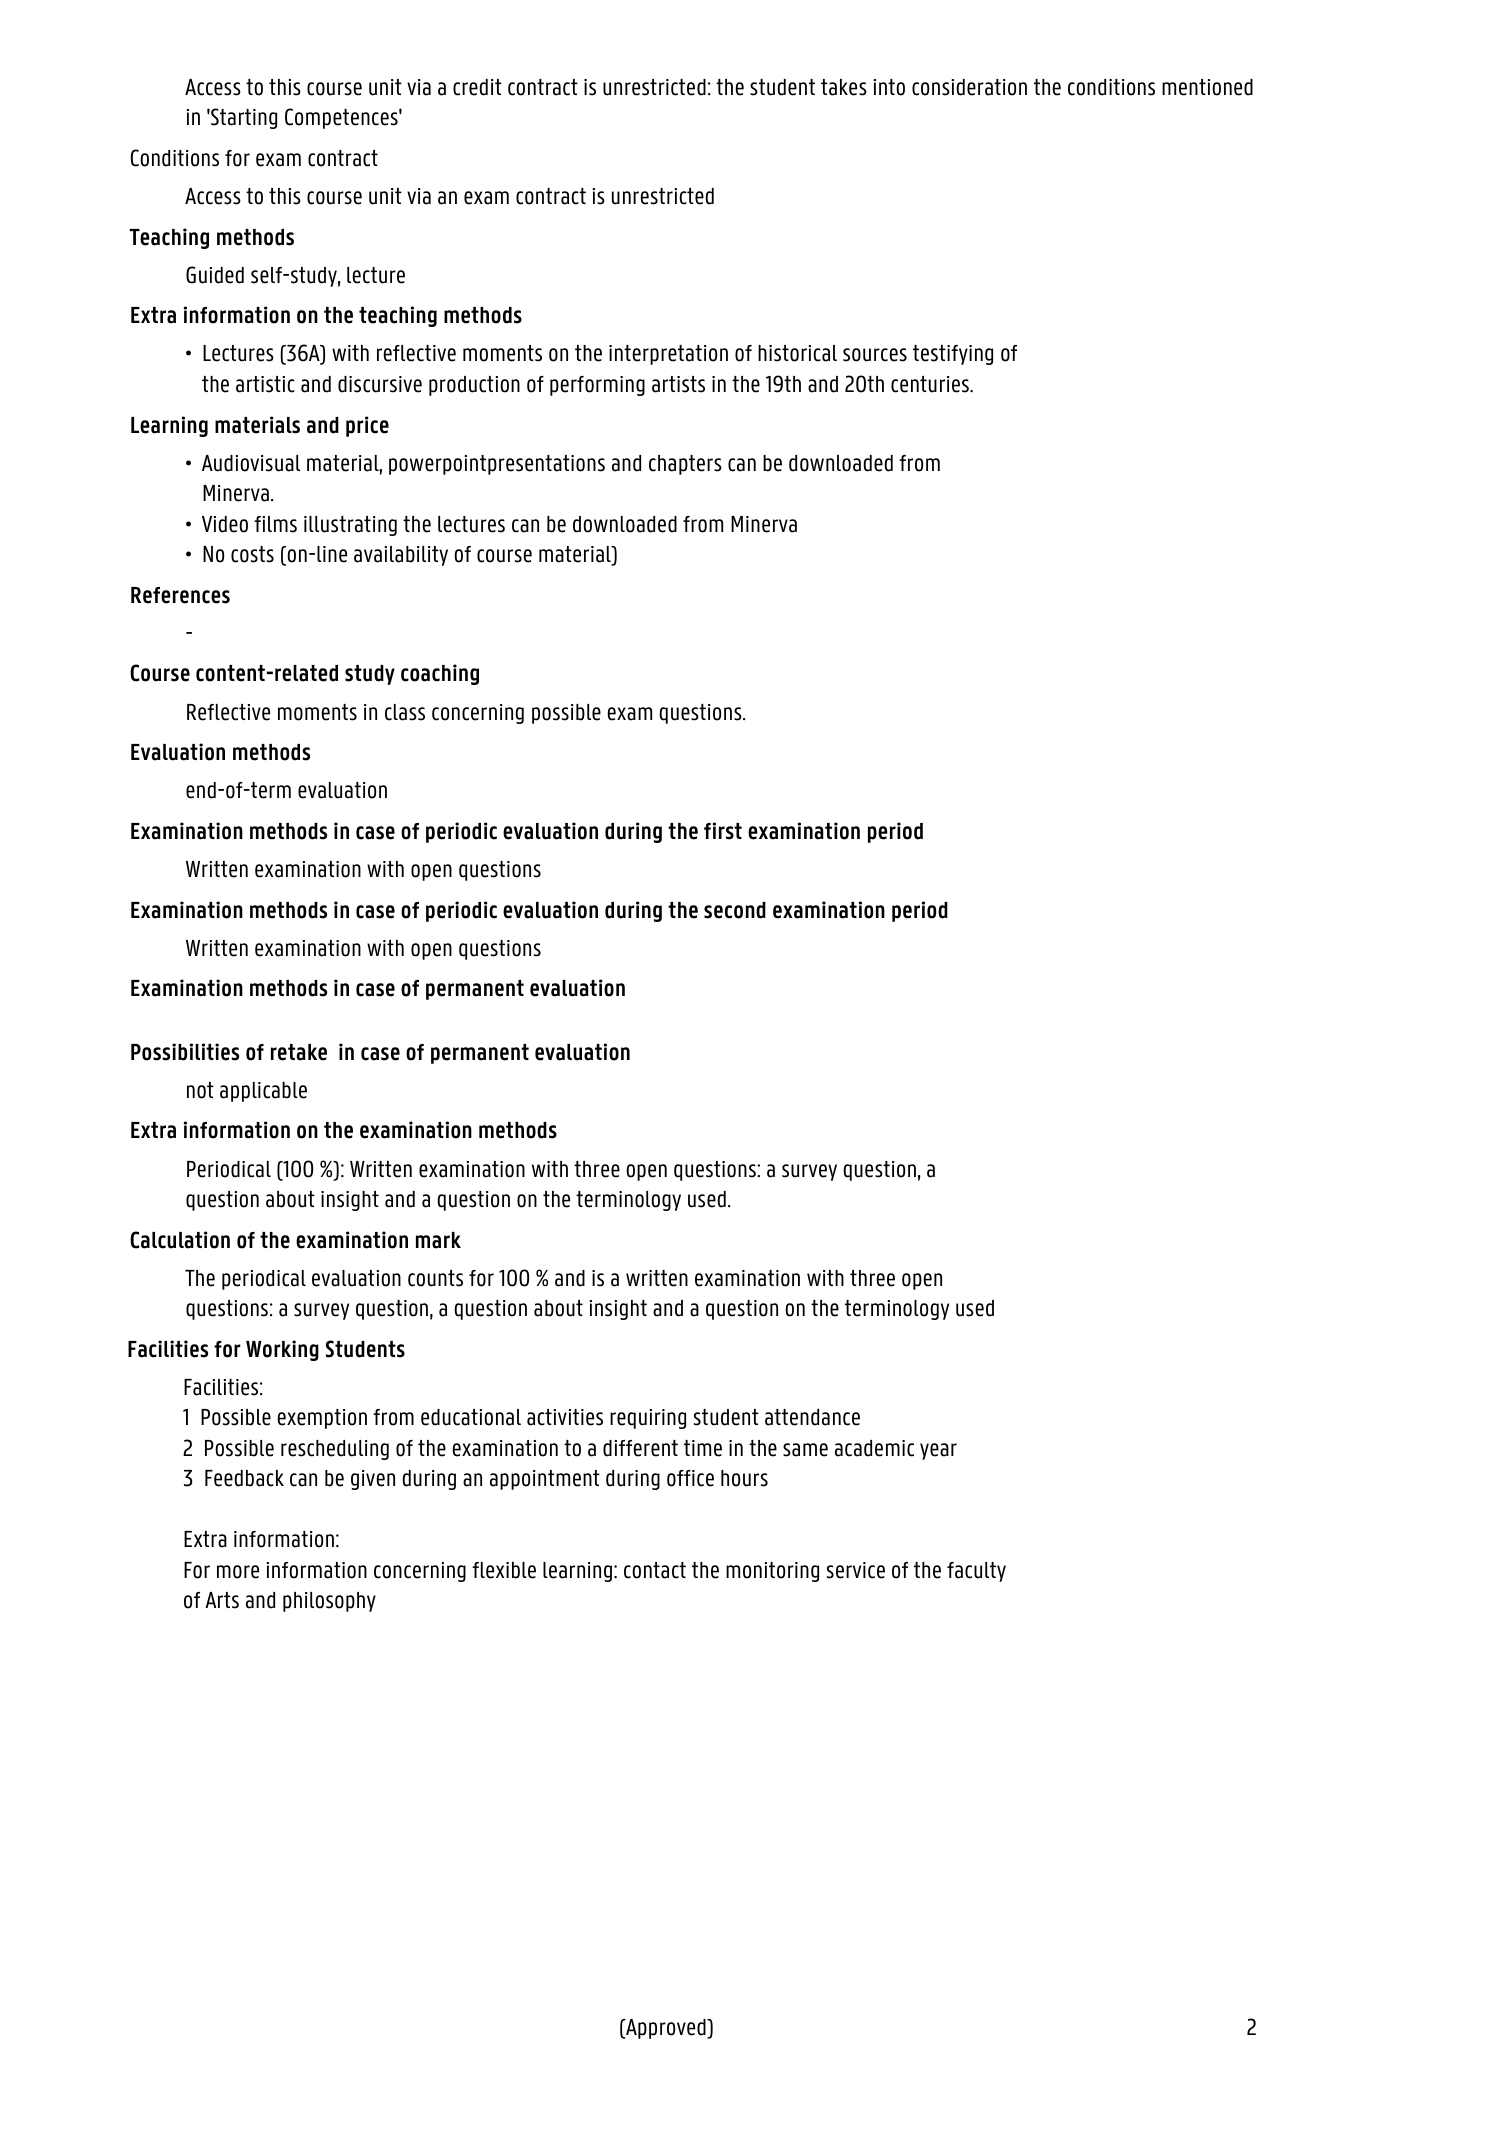 This document has width=1511, height=2138. I want to click on contact, so click(655, 1570).
